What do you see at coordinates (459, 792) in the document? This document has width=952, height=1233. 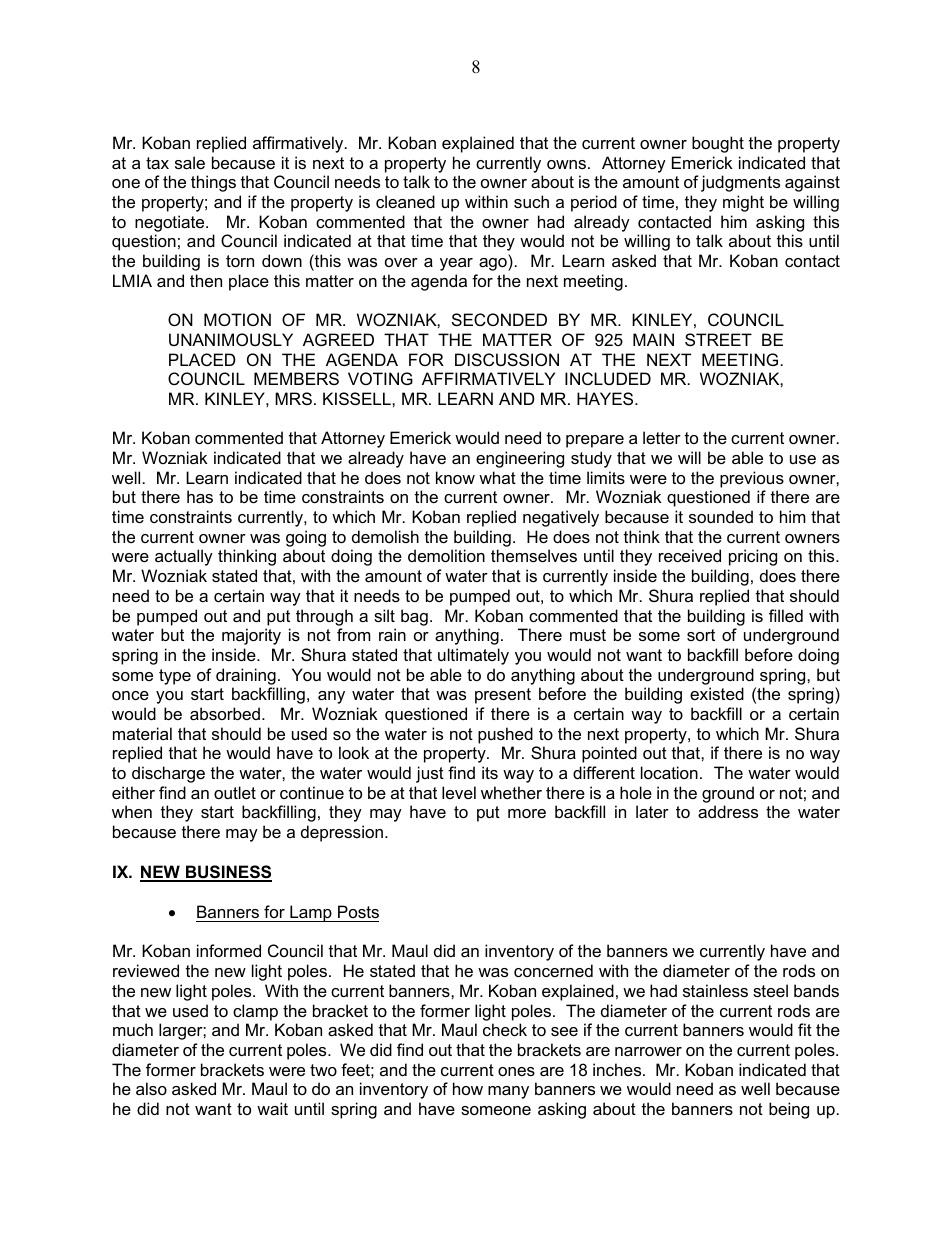 I see `level` at bounding box center [459, 792].
